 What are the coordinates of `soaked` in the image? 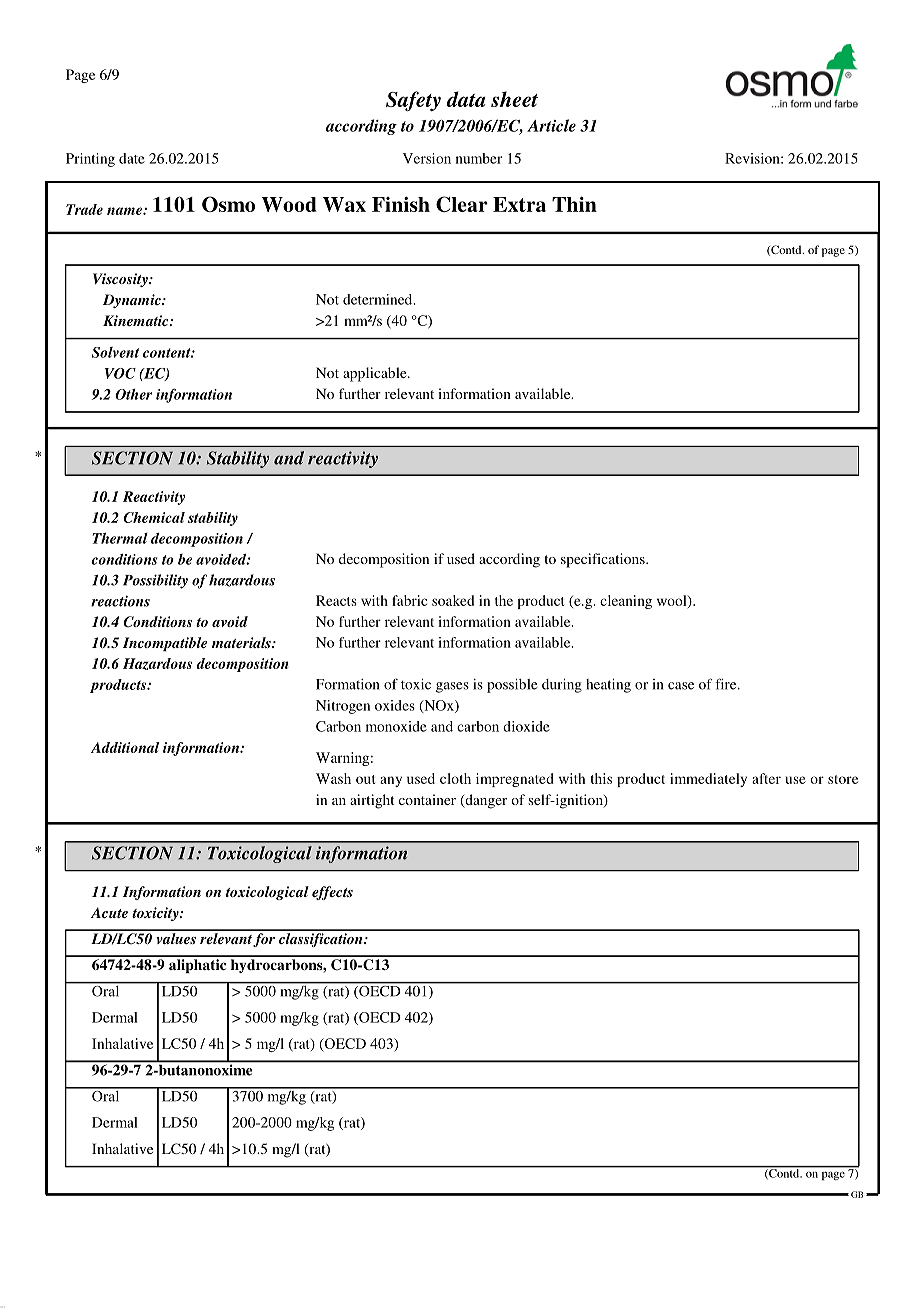 It's located at (453, 600).
